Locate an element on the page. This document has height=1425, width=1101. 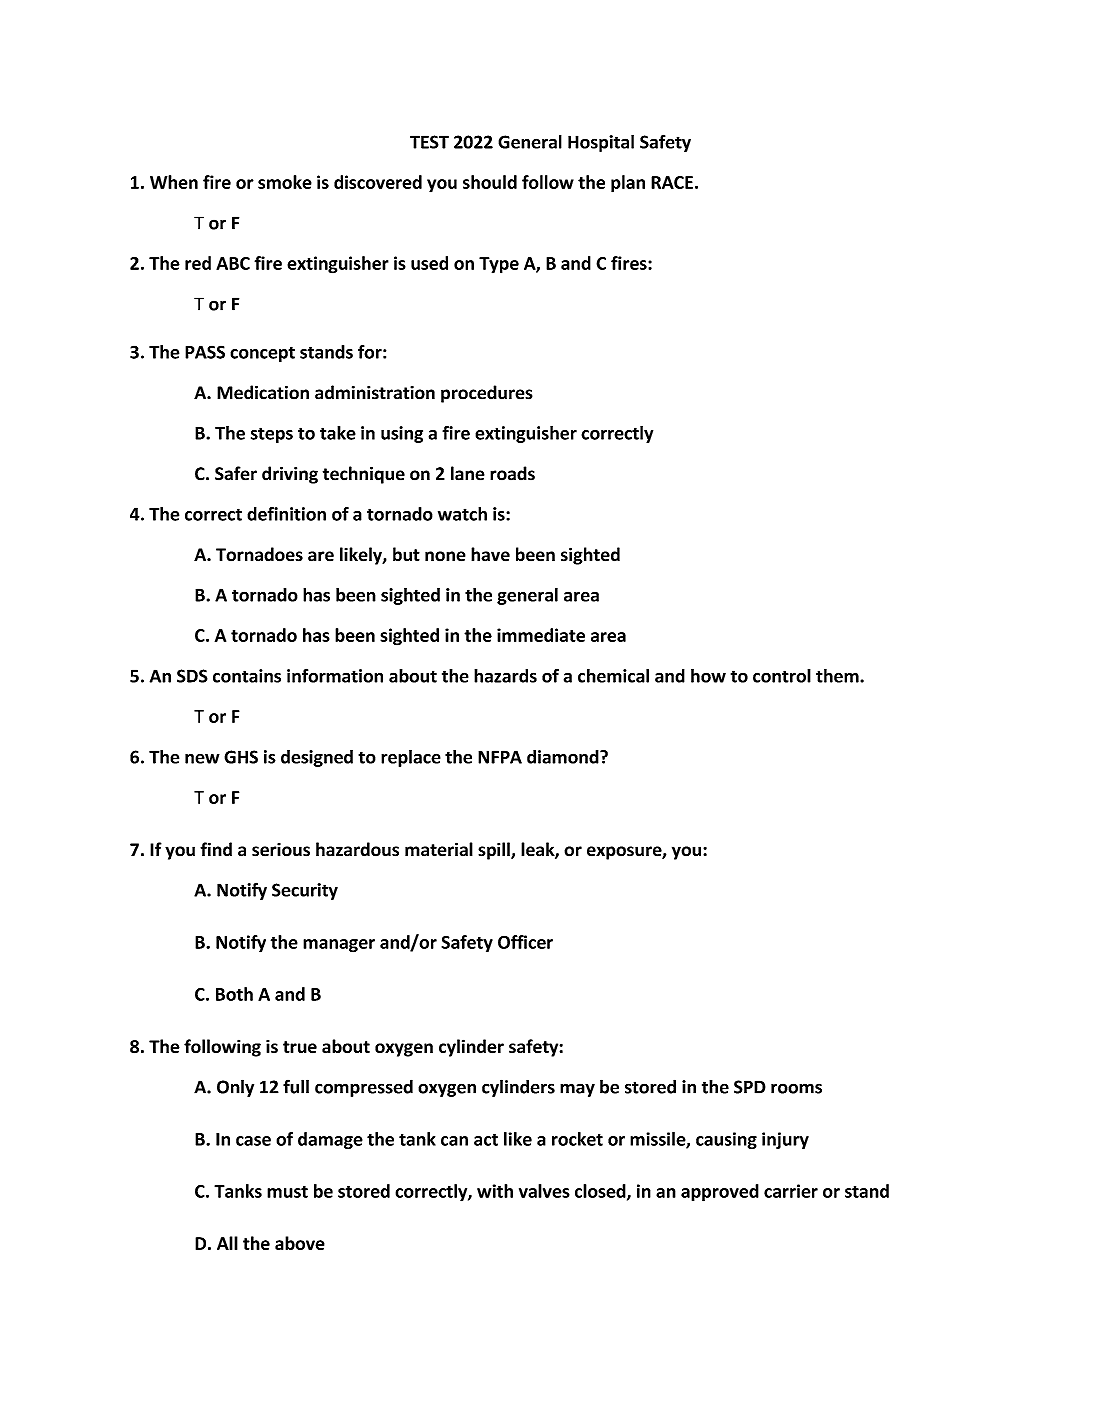
Both is located at coordinates (234, 994).
